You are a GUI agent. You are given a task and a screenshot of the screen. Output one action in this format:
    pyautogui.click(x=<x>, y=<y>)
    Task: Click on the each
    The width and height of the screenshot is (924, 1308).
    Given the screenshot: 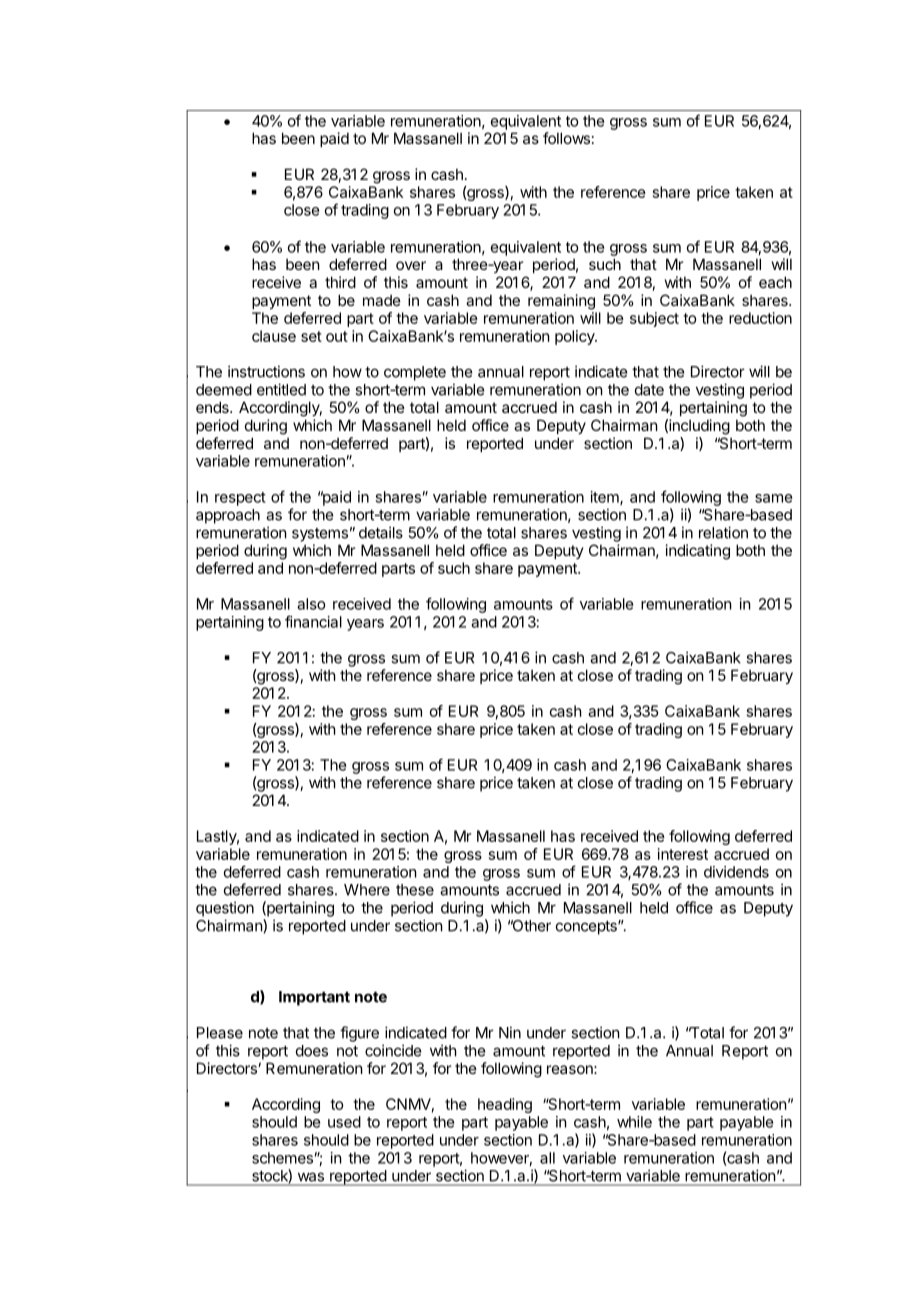 What is the action you would take?
    pyautogui.click(x=775, y=282)
